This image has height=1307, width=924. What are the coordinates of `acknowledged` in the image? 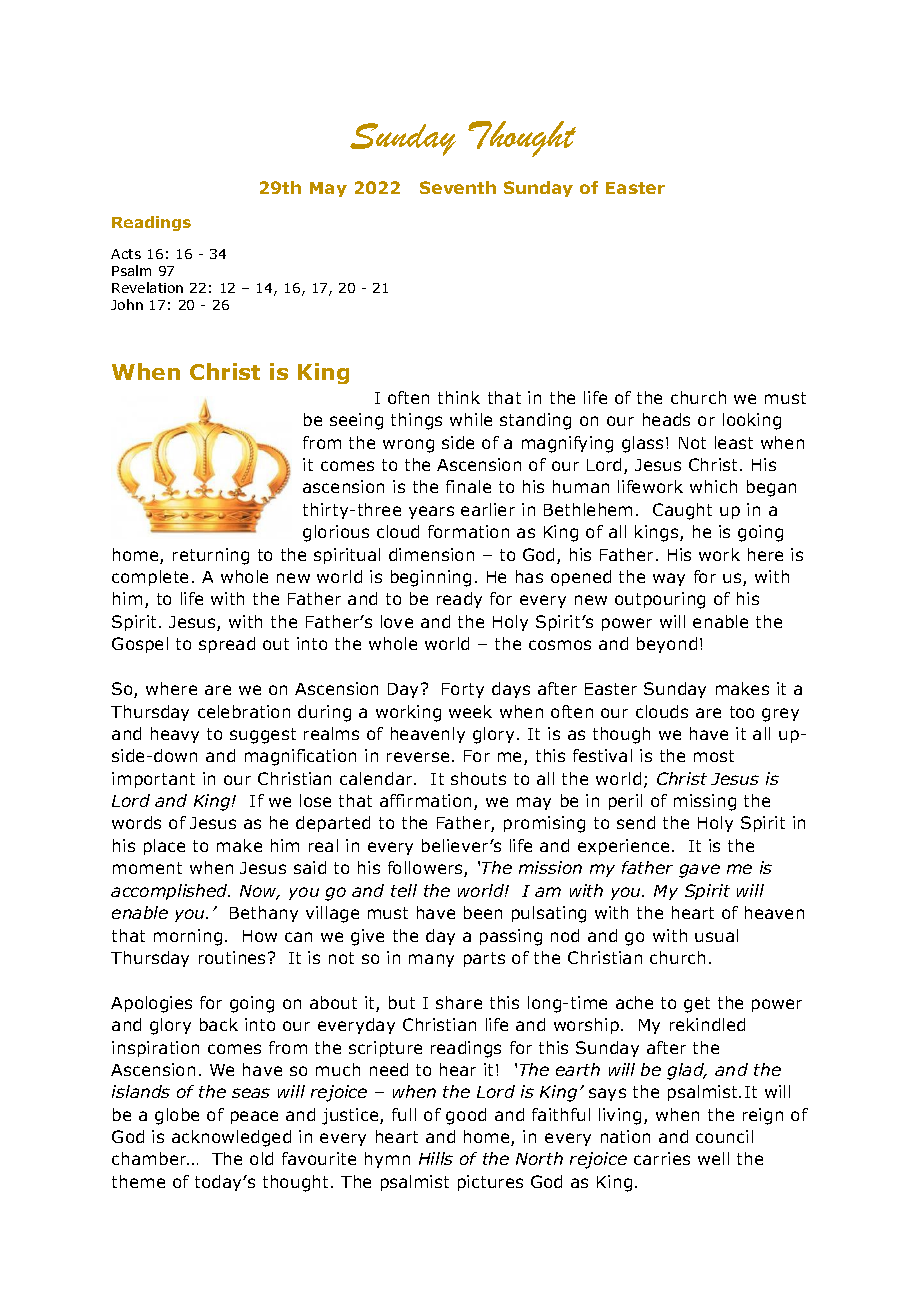 It's located at (231, 1138).
